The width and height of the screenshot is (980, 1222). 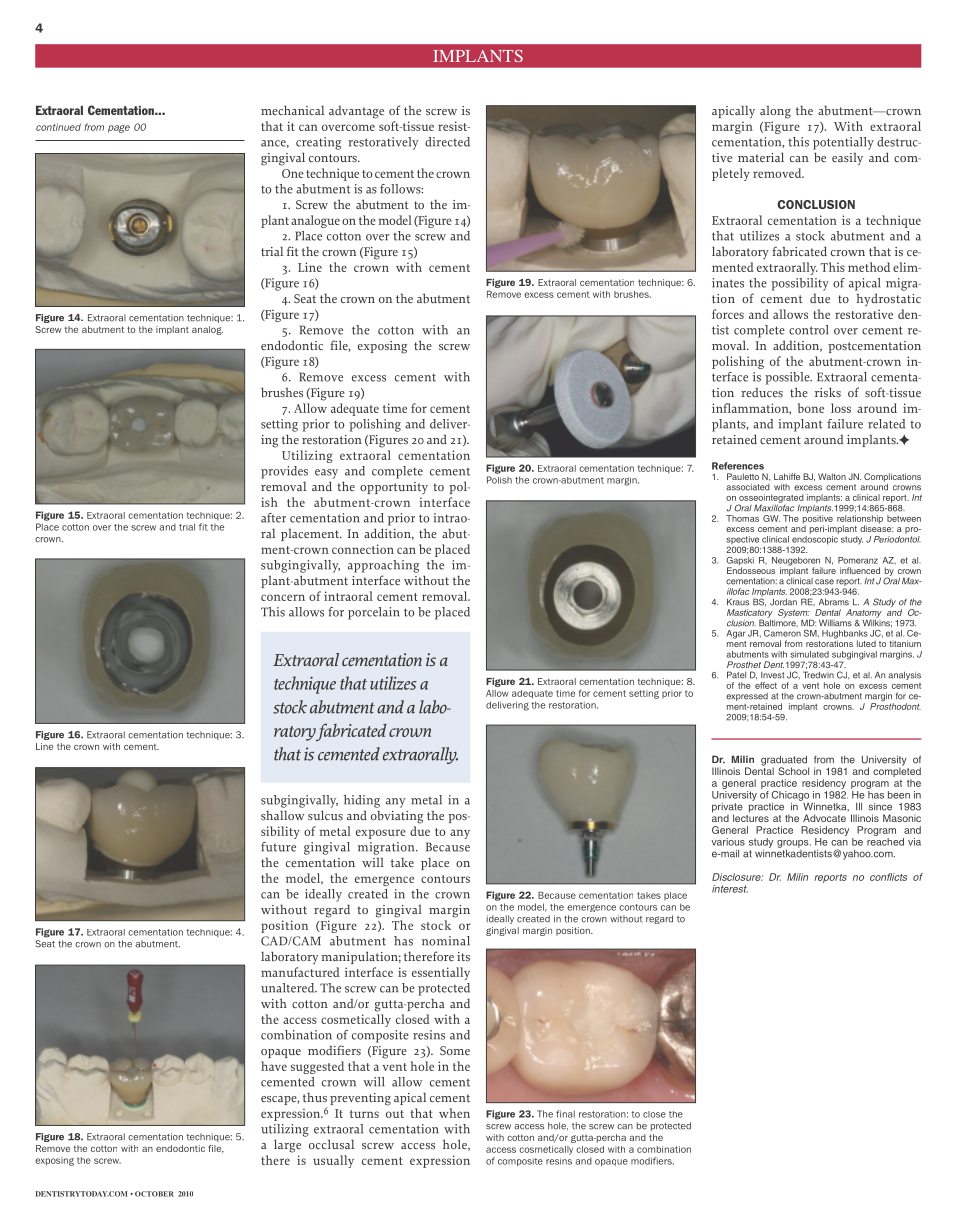 I want to click on when, so click(x=454, y=1113).
